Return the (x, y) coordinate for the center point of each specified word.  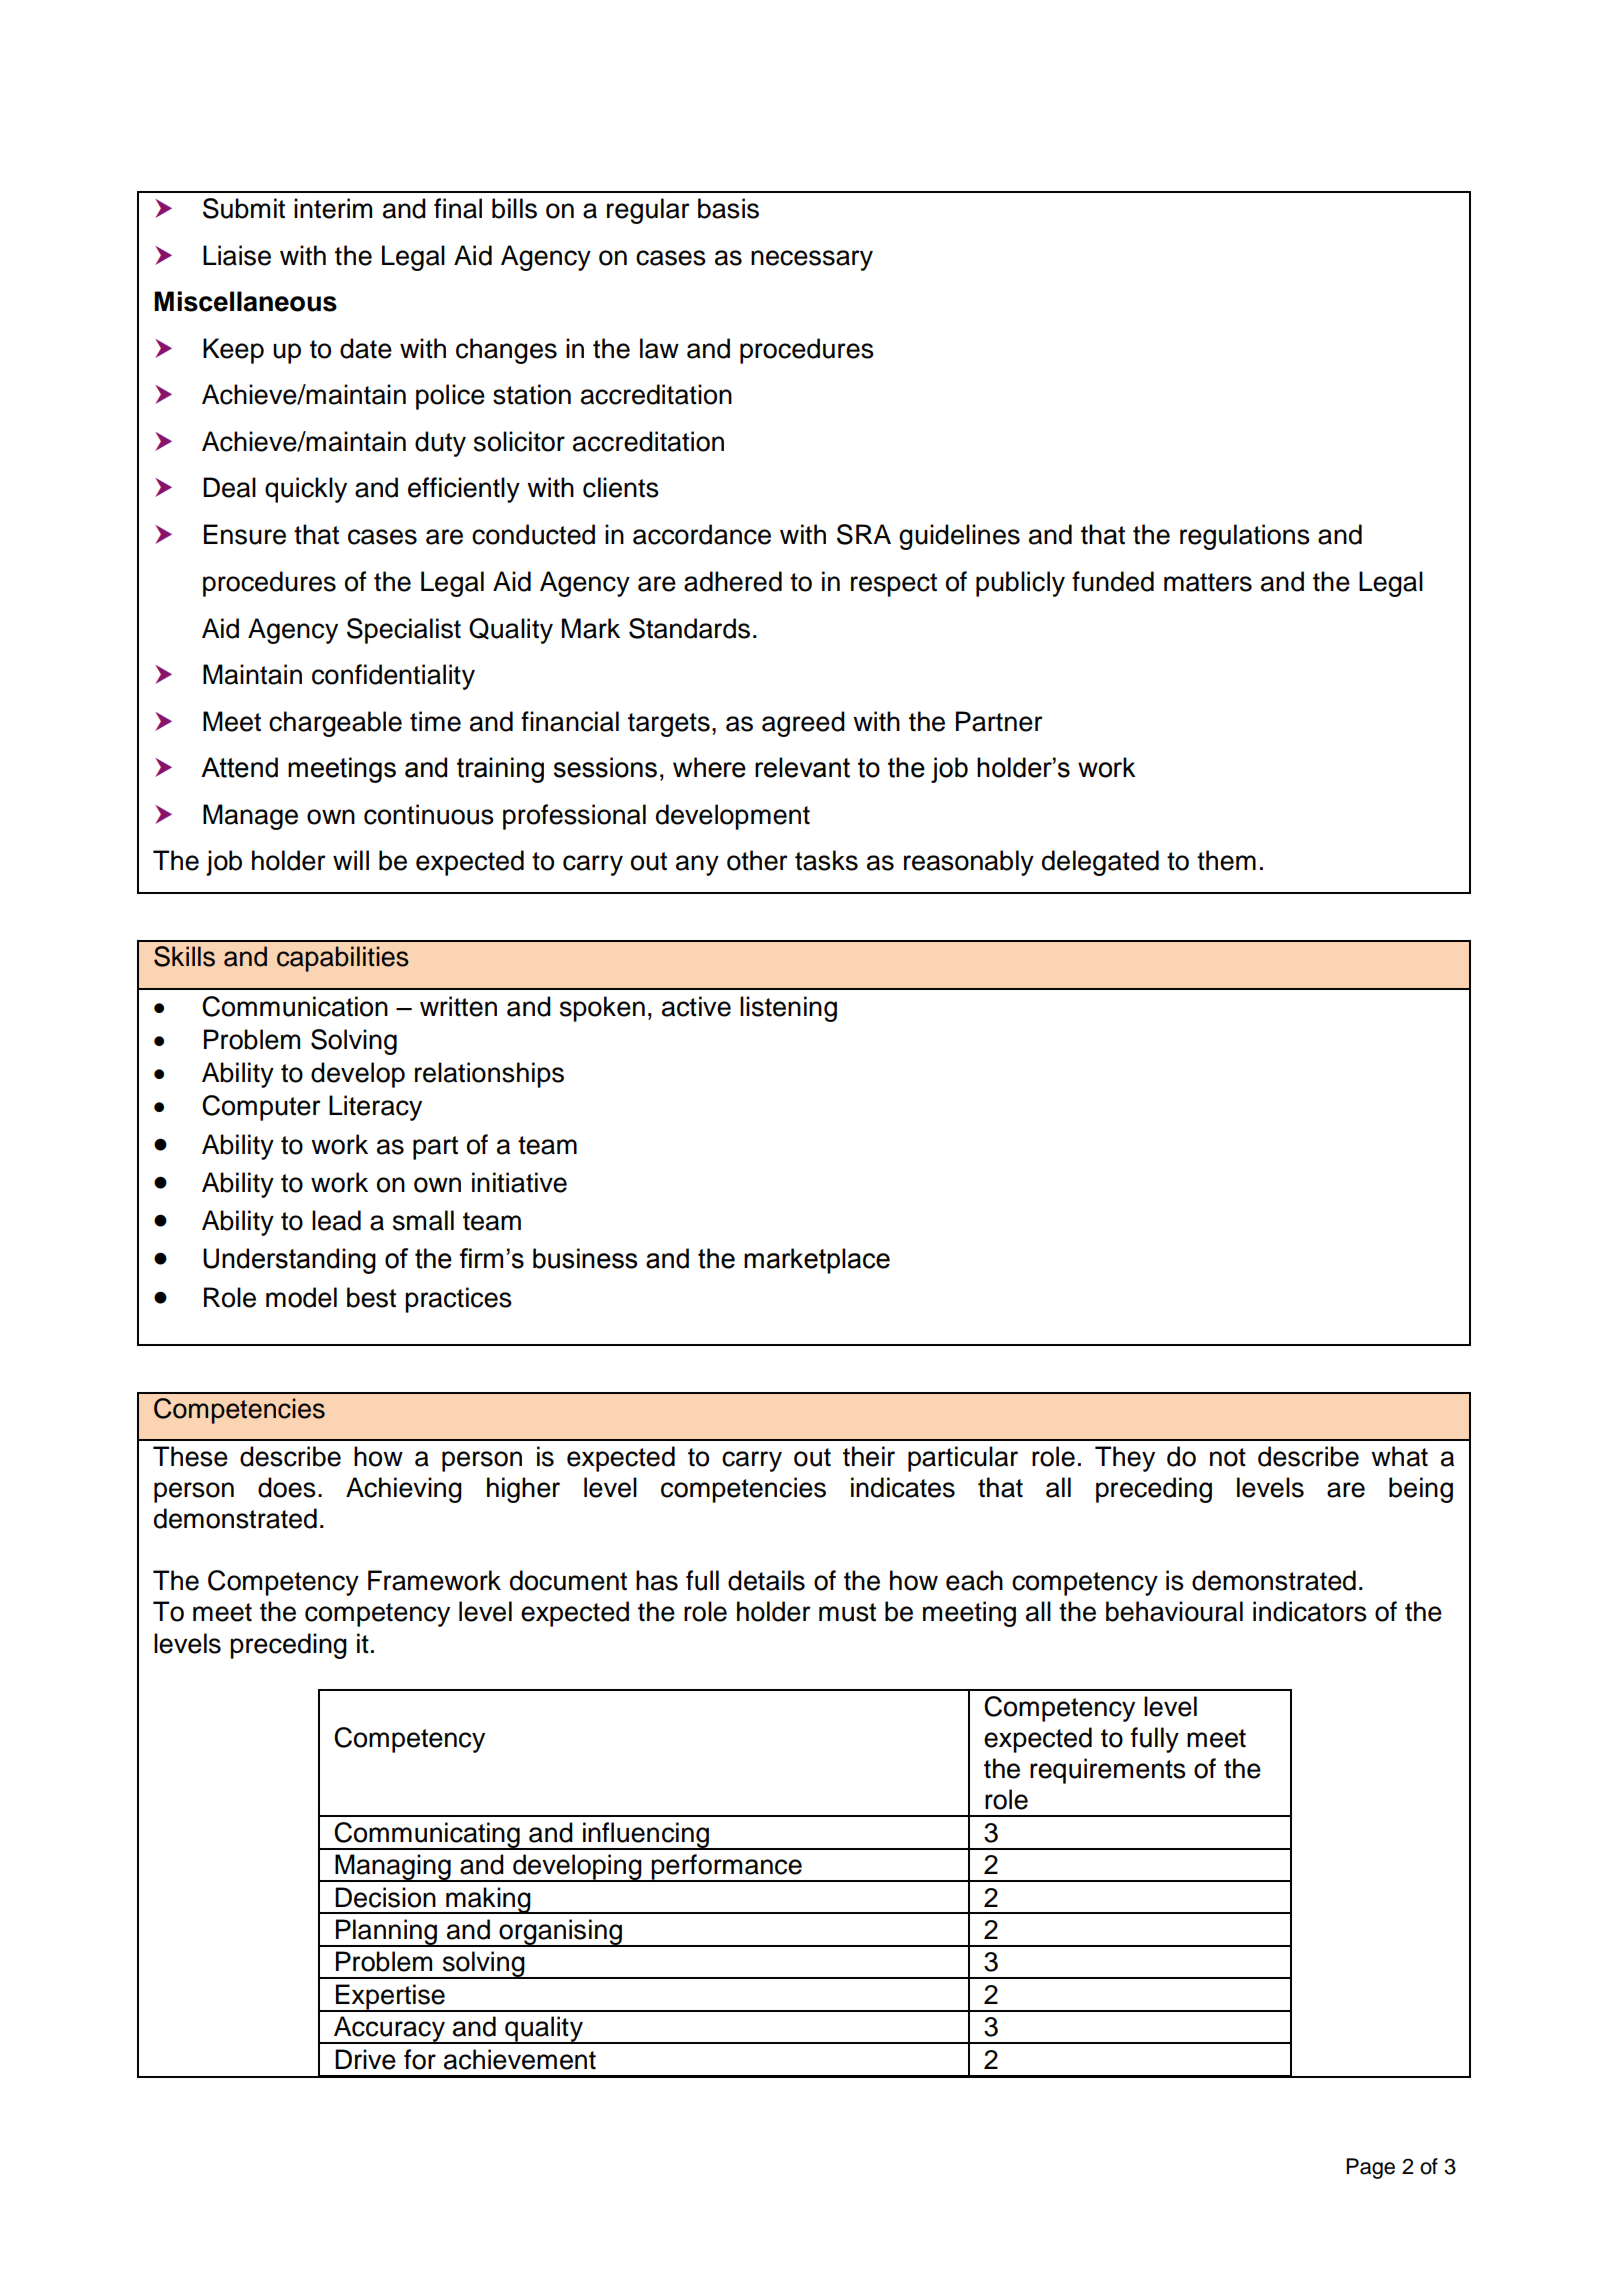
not (1228, 1457)
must (847, 1612)
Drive (365, 2059)
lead (336, 1220)
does (287, 1487)
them (1226, 860)
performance (727, 1868)
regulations (1245, 537)
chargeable (335, 724)
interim (333, 208)
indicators (1310, 1611)
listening (788, 1009)
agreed (803, 724)
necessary (812, 260)
